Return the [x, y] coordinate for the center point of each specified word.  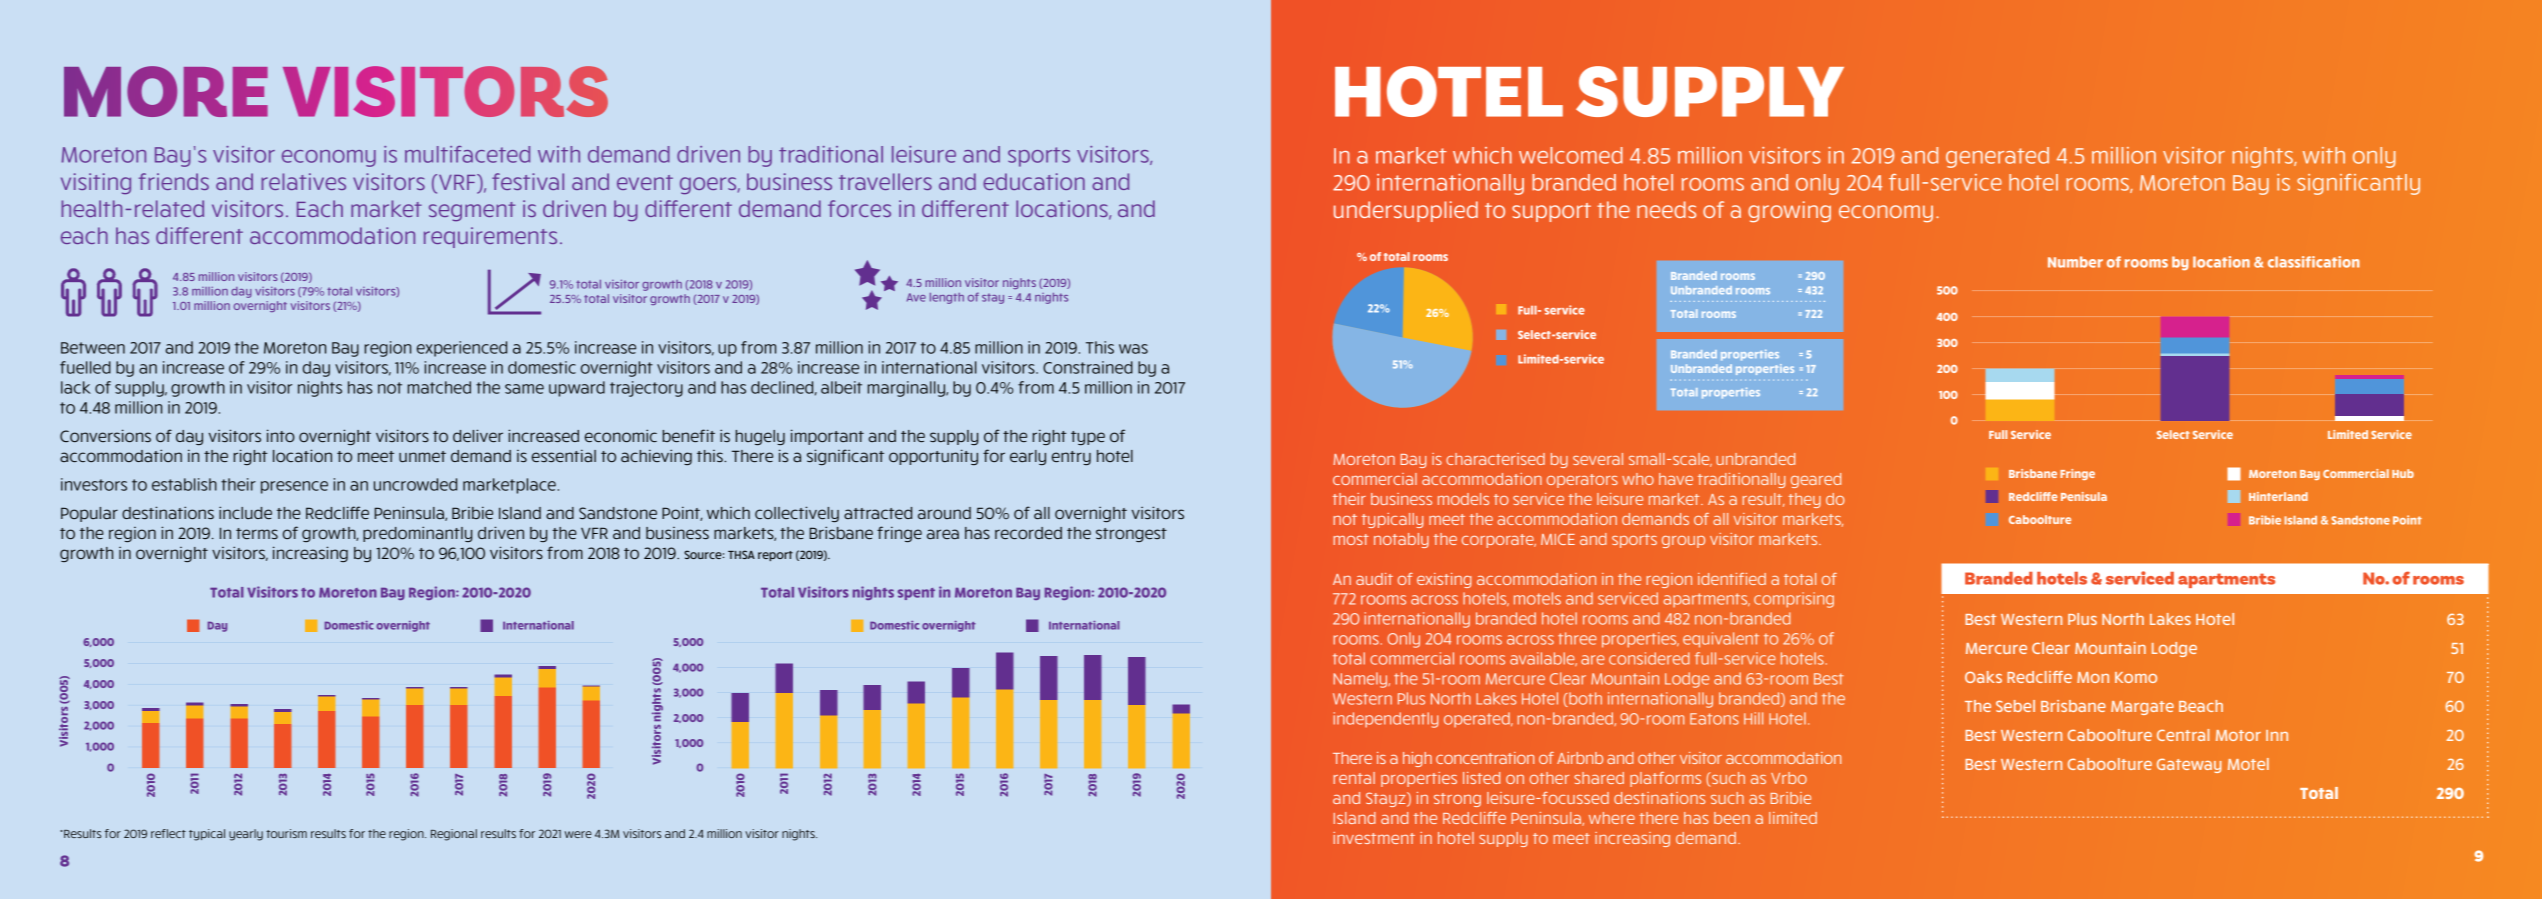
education [1034, 181]
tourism [286, 833]
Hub [2403, 473]
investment [1374, 838]
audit [1374, 579]
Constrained [1088, 367]
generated [1997, 157]
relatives [303, 181]
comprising [1794, 600]
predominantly [417, 534]
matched [439, 387]
